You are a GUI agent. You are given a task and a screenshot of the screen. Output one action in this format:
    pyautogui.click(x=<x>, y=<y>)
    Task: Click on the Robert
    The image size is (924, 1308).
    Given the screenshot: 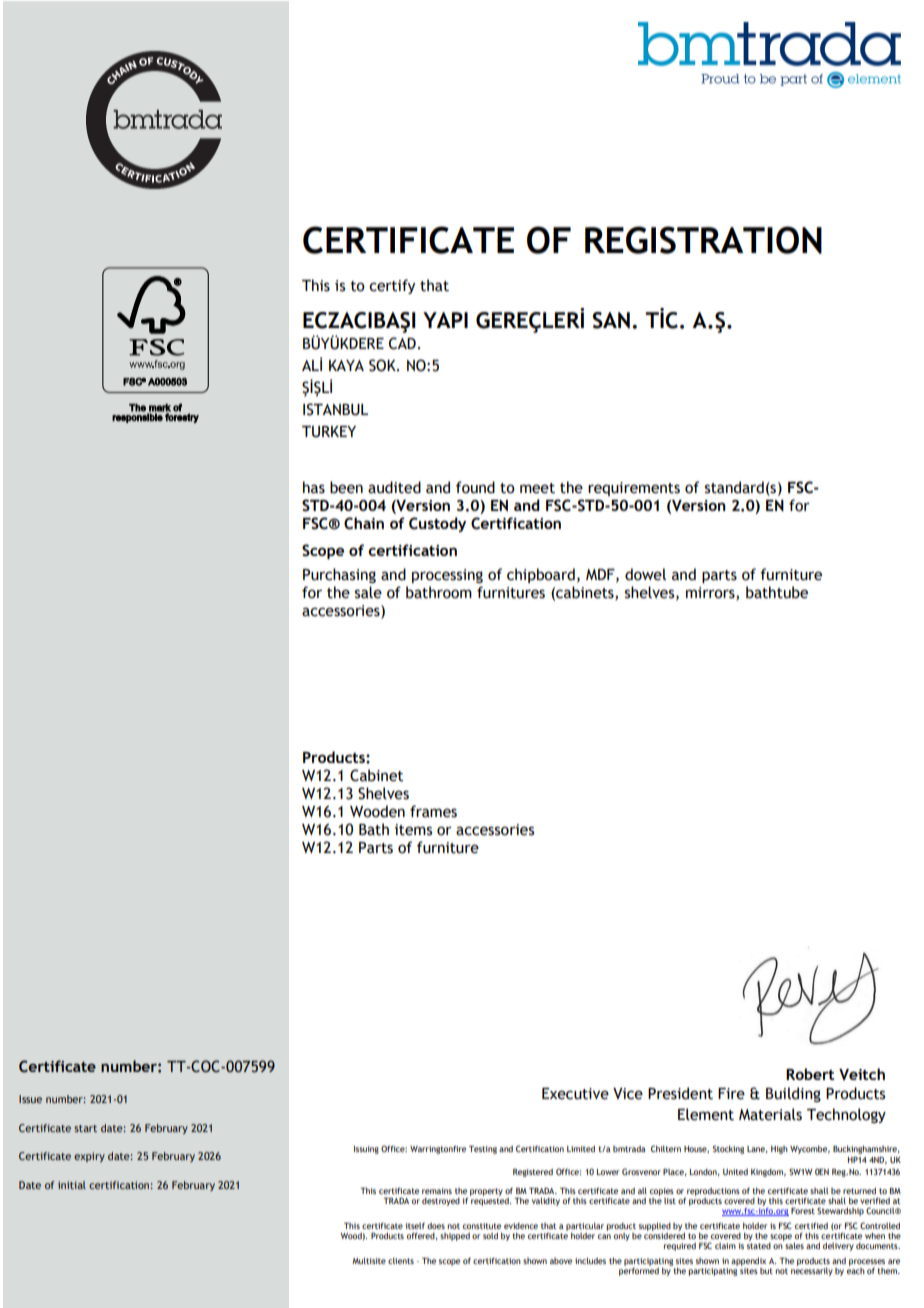 What is the action you would take?
    pyautogui.click(x=810, y=1074)
